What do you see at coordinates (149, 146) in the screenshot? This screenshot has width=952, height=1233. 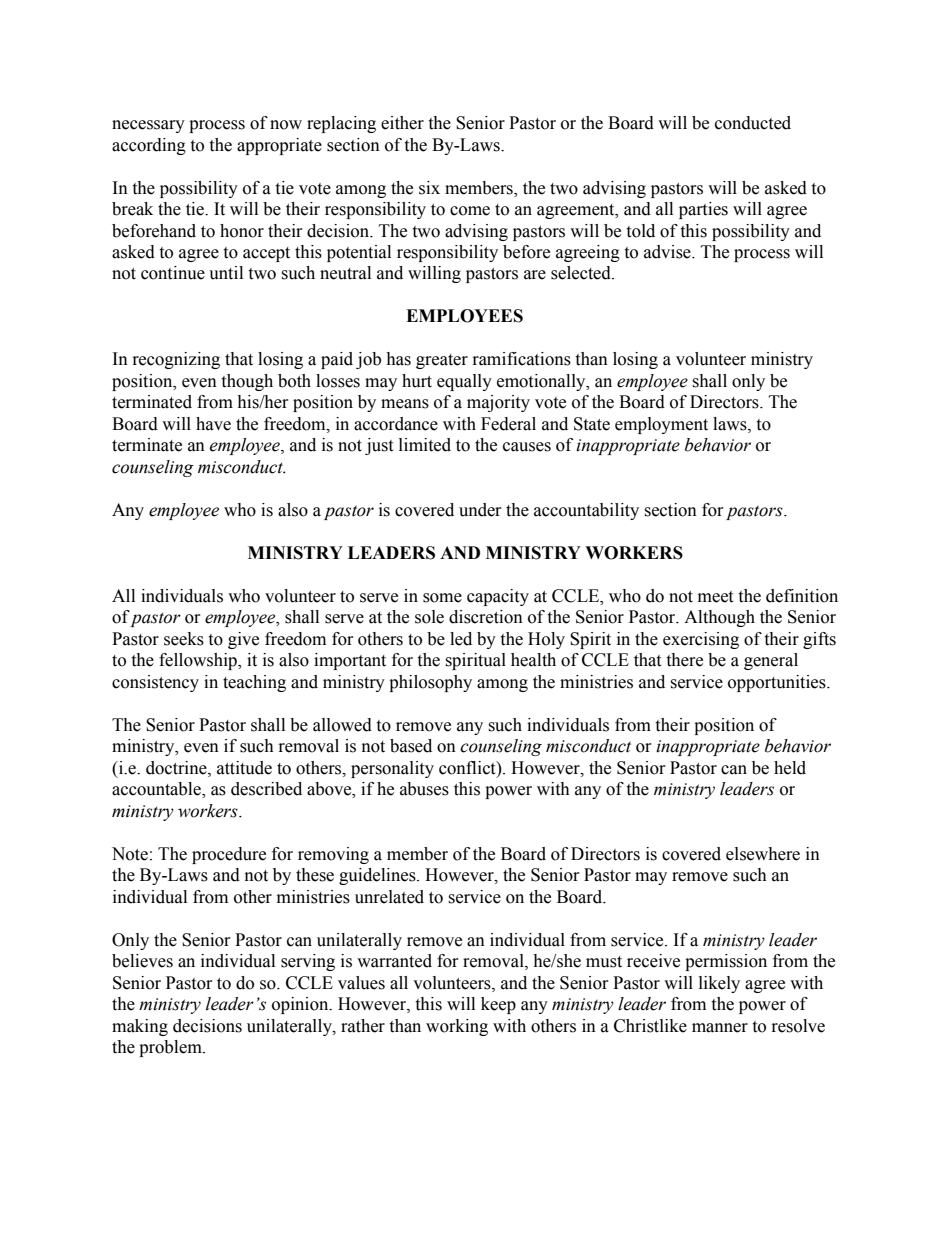 I see `according` at bounding box center [149, 146].
